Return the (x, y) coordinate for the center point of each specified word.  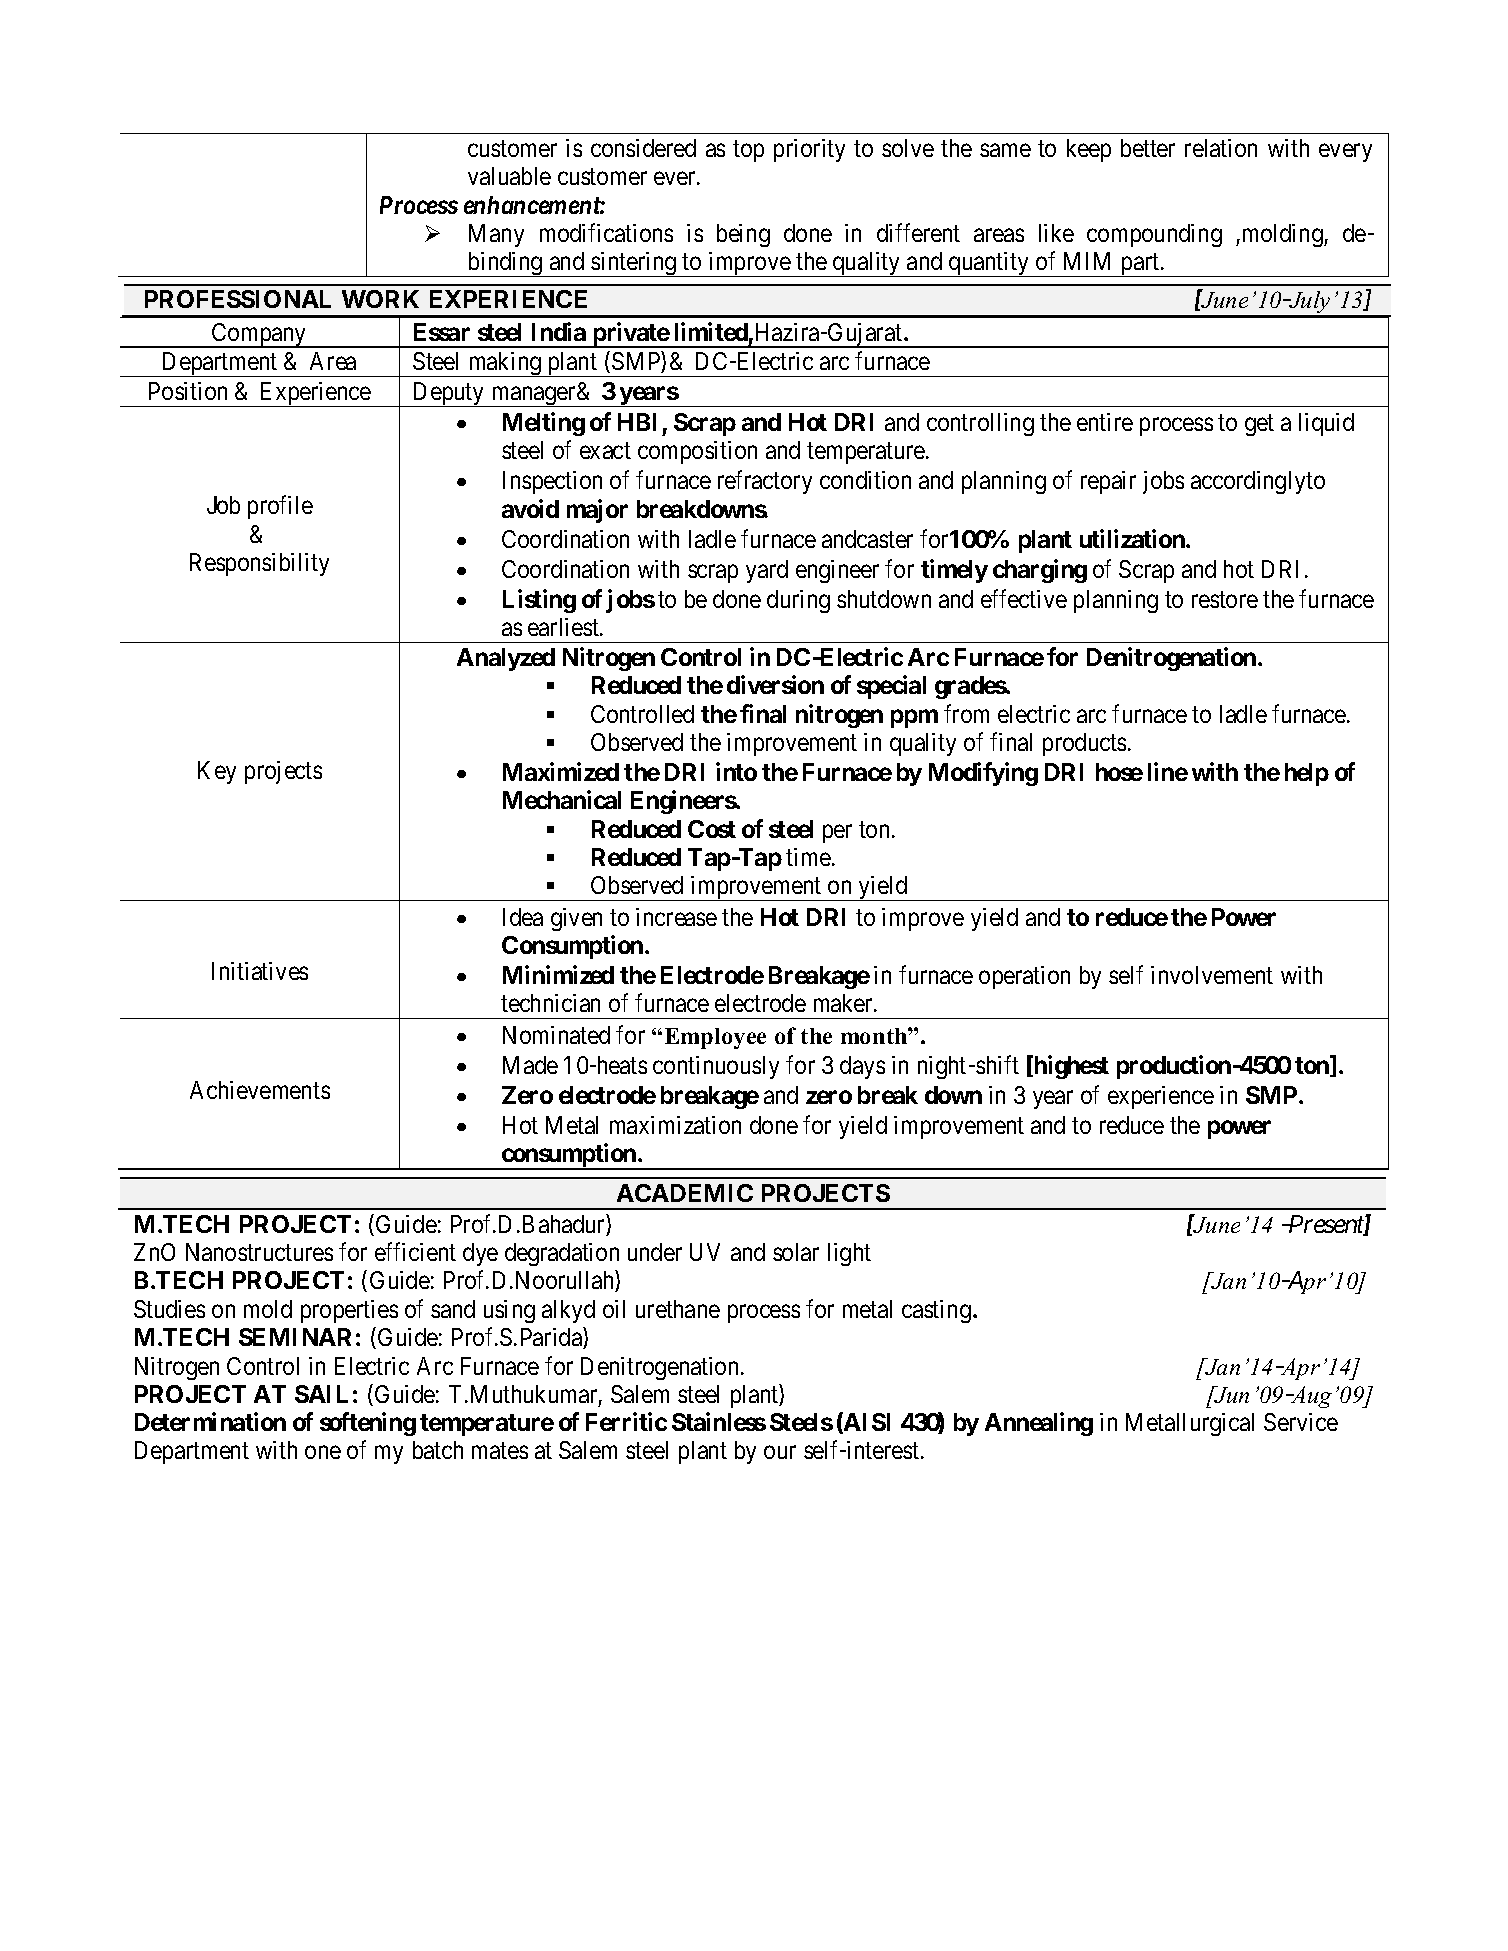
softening (368, 1424)
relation (1221, 148)
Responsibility (259, 564)
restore (1225, 600)
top (748, 151)
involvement (1212, 975)
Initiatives (260, 971)
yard (767, 571)
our (780, 1452)
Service (1301, 1422)
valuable (509, 176)
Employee (715, 1038)
